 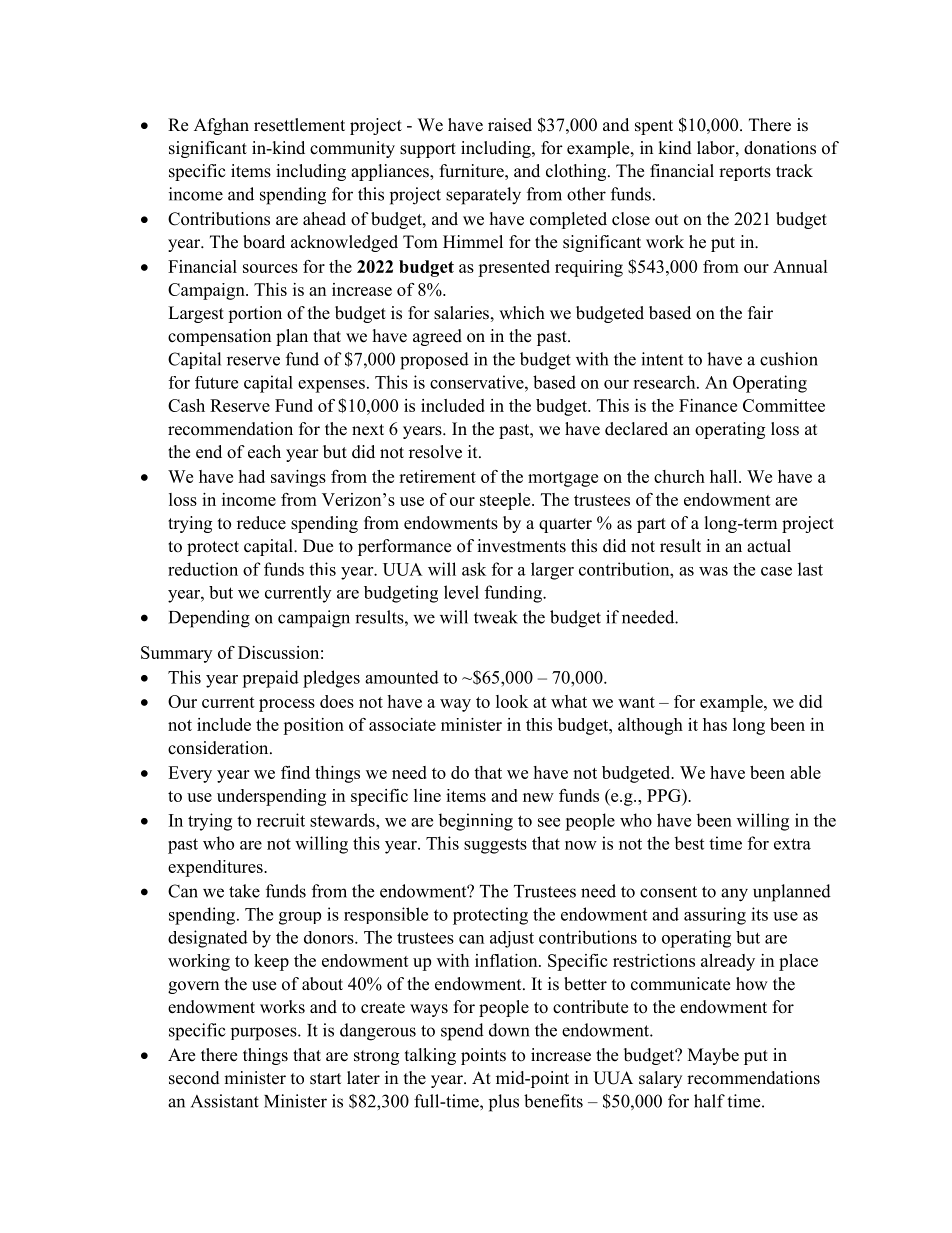 What do you see at coordinates (745, 173) in the screenshot?
I see `reports` at bounding box center [745, 173].
